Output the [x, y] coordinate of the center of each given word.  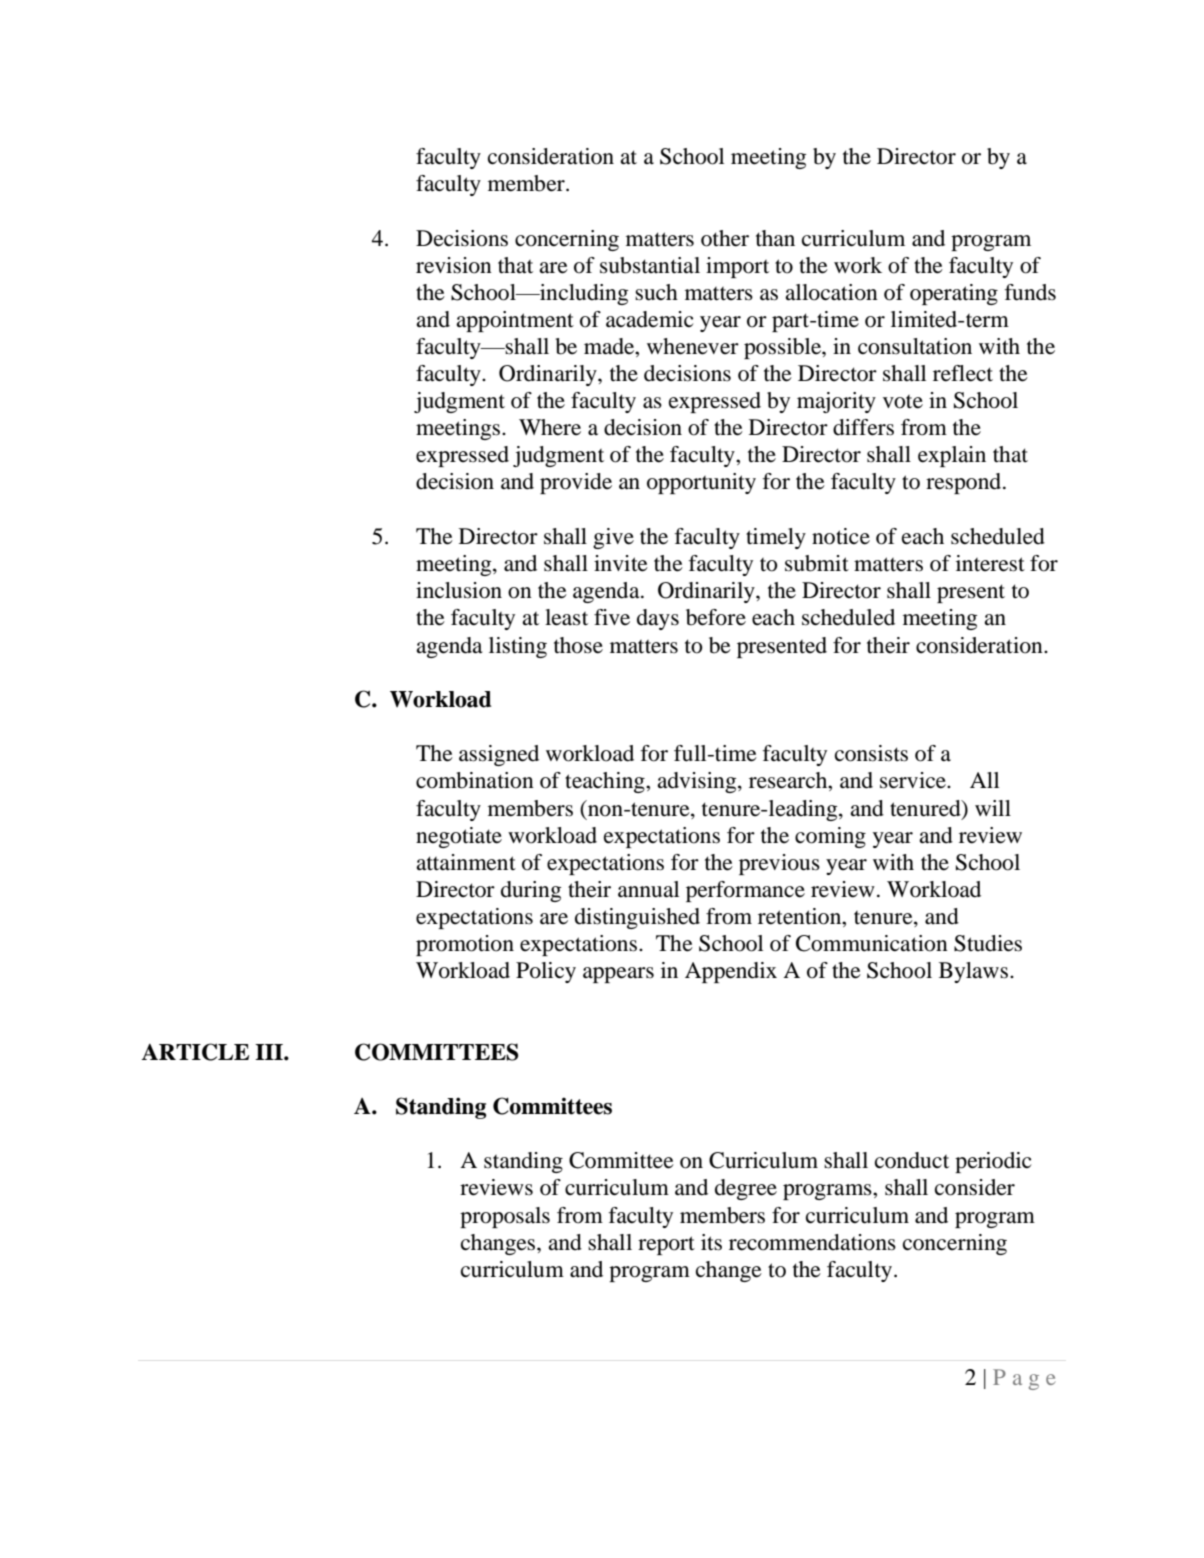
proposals [505, 1217]
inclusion [459, 590]
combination [475, 780]
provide [576, 483]
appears [618, 975]
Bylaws [973, 972]
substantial [650, 265]
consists [871, 753]
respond [965, 483]
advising [698, 782]
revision [454, 265]
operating [954, 294]
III [270, 1052]
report [666, 1245]
